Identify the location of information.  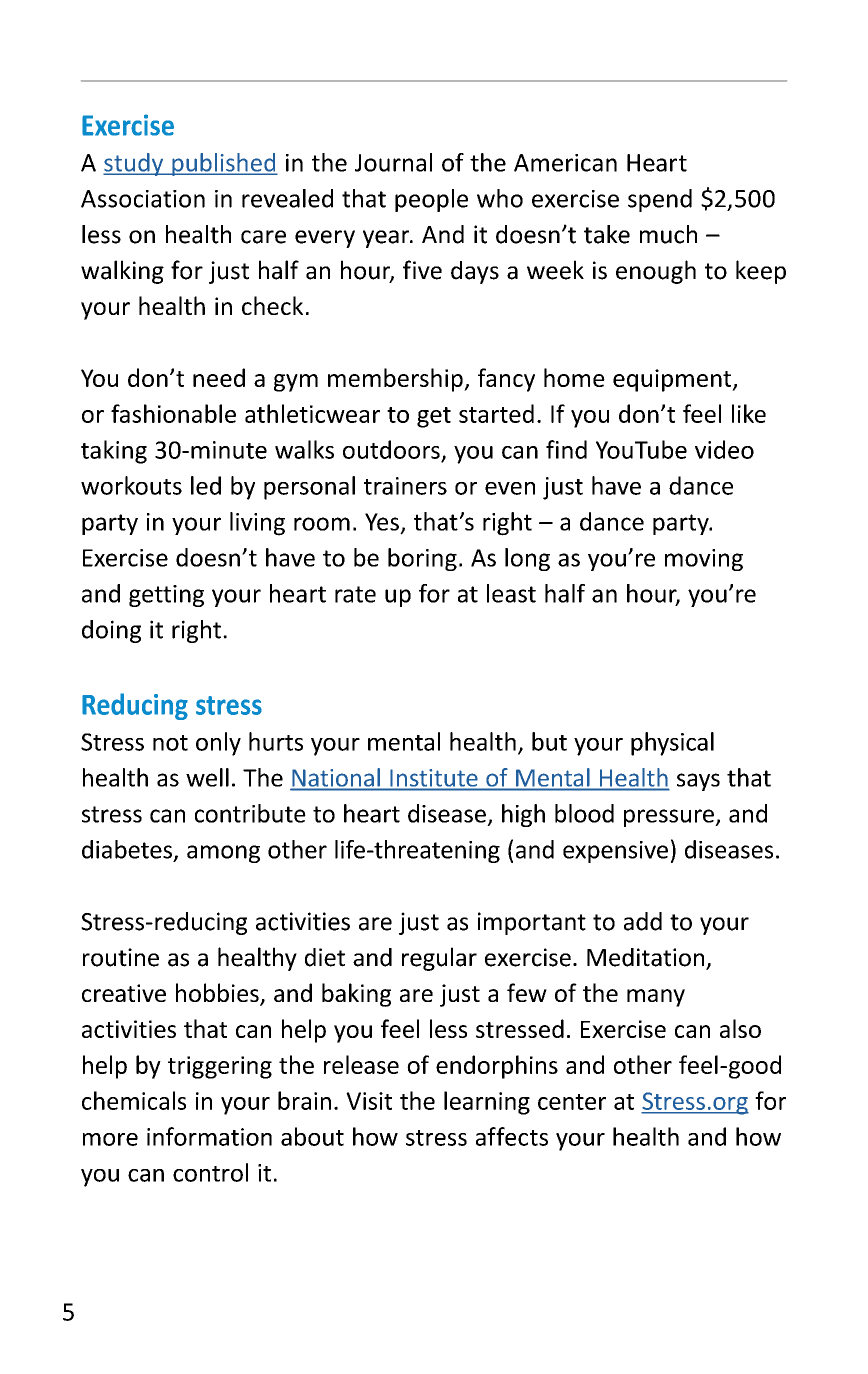
(209, 1136).
